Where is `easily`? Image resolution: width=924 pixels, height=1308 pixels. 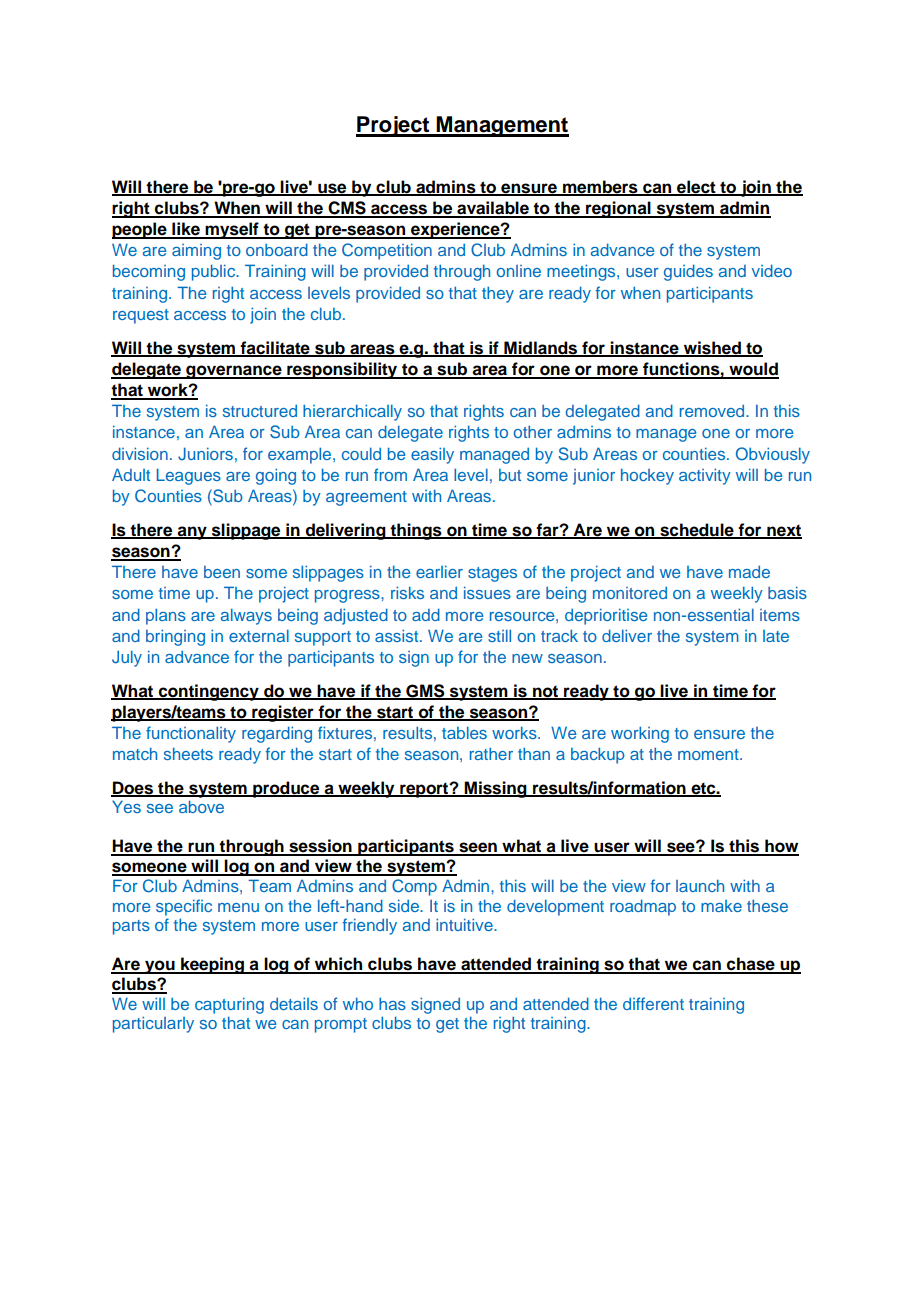 easily is located at coordinates (432, 455).
